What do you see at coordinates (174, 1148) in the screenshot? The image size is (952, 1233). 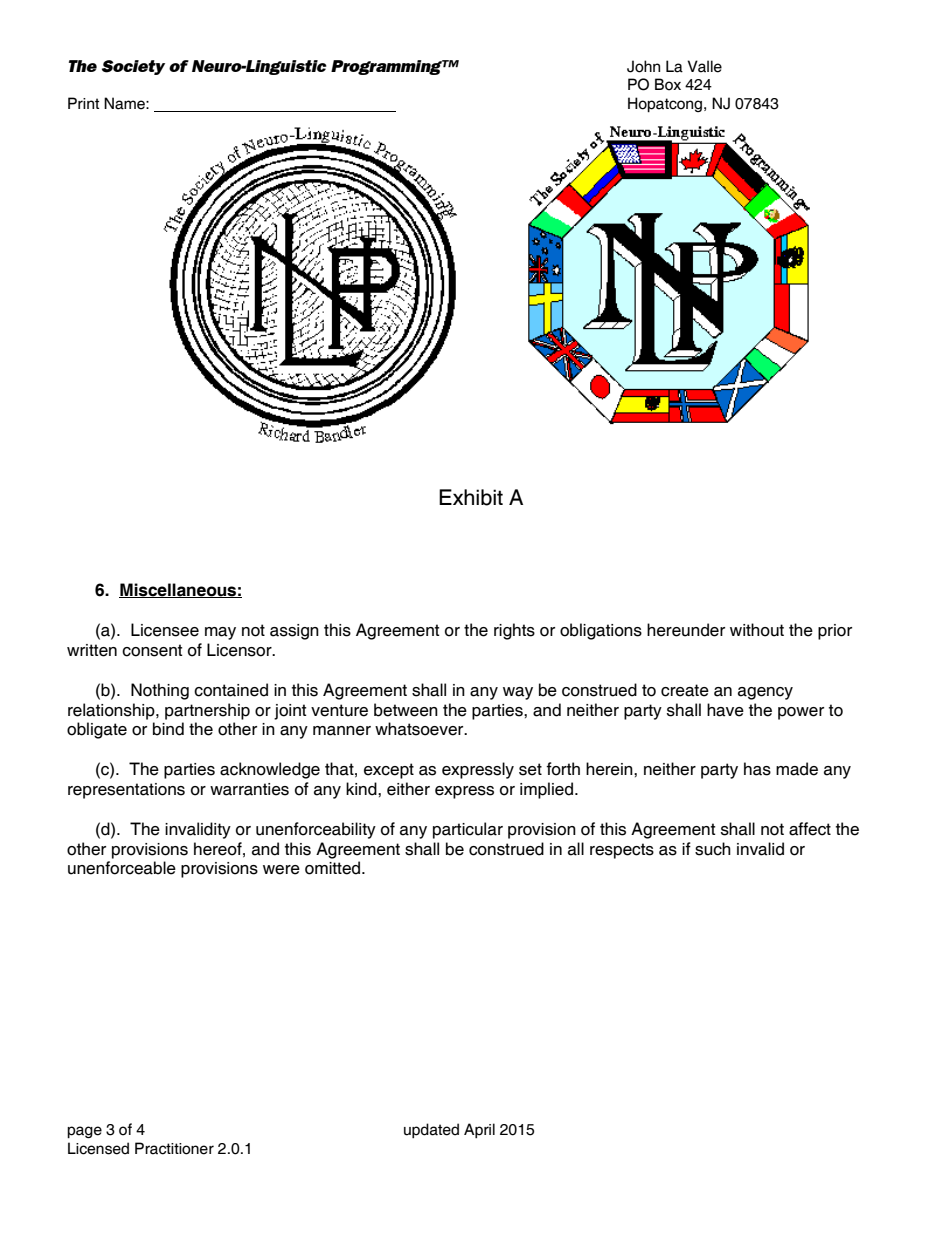 I see `Practitioner` at bounding box center [174, 1148].
